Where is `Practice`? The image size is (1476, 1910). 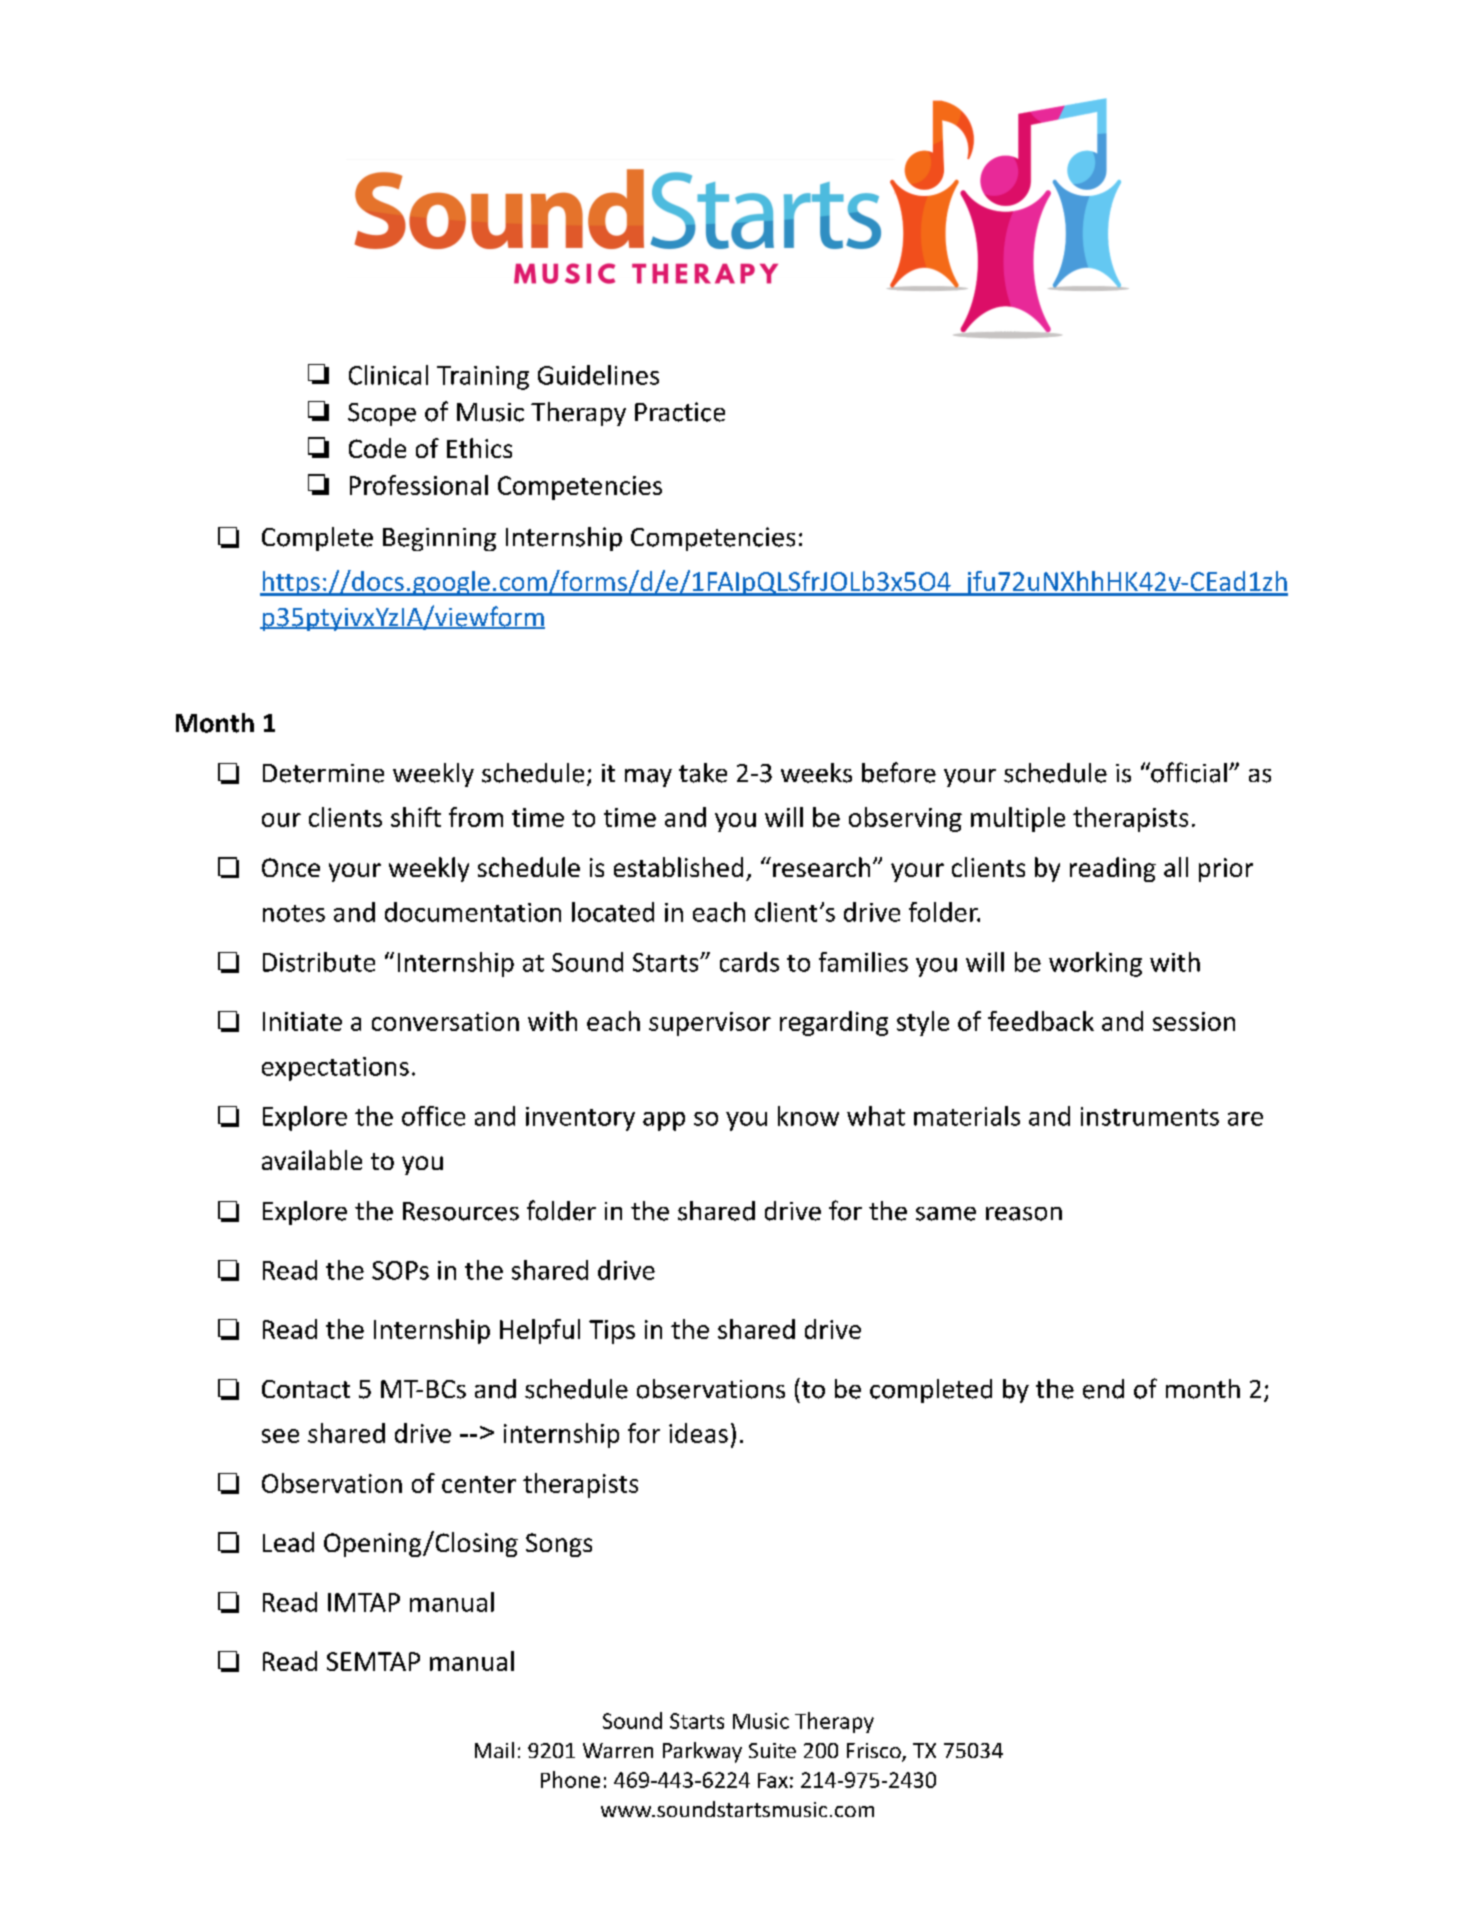
Practice is located at coordinates (680, 412).
